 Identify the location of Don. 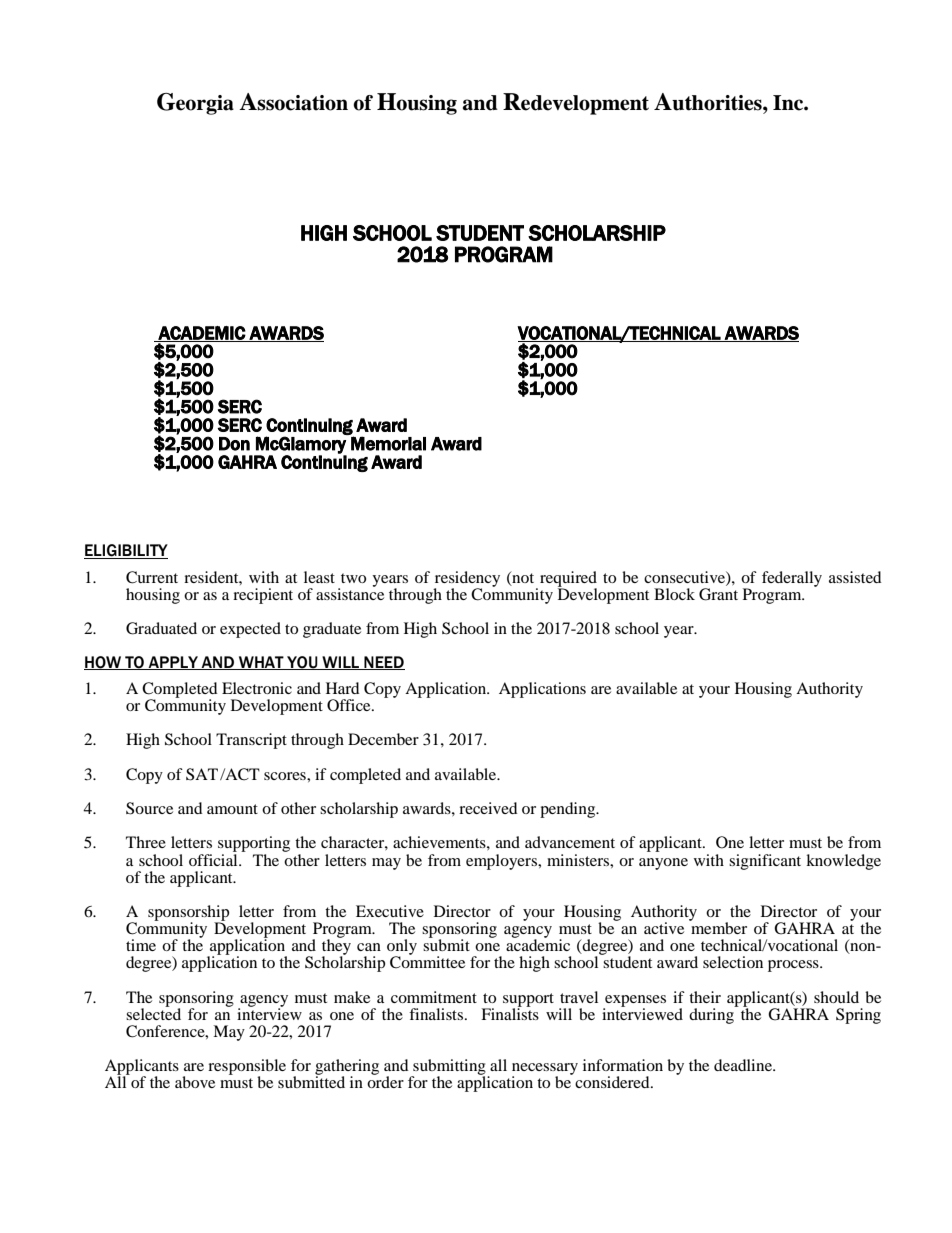
(234, 444).
